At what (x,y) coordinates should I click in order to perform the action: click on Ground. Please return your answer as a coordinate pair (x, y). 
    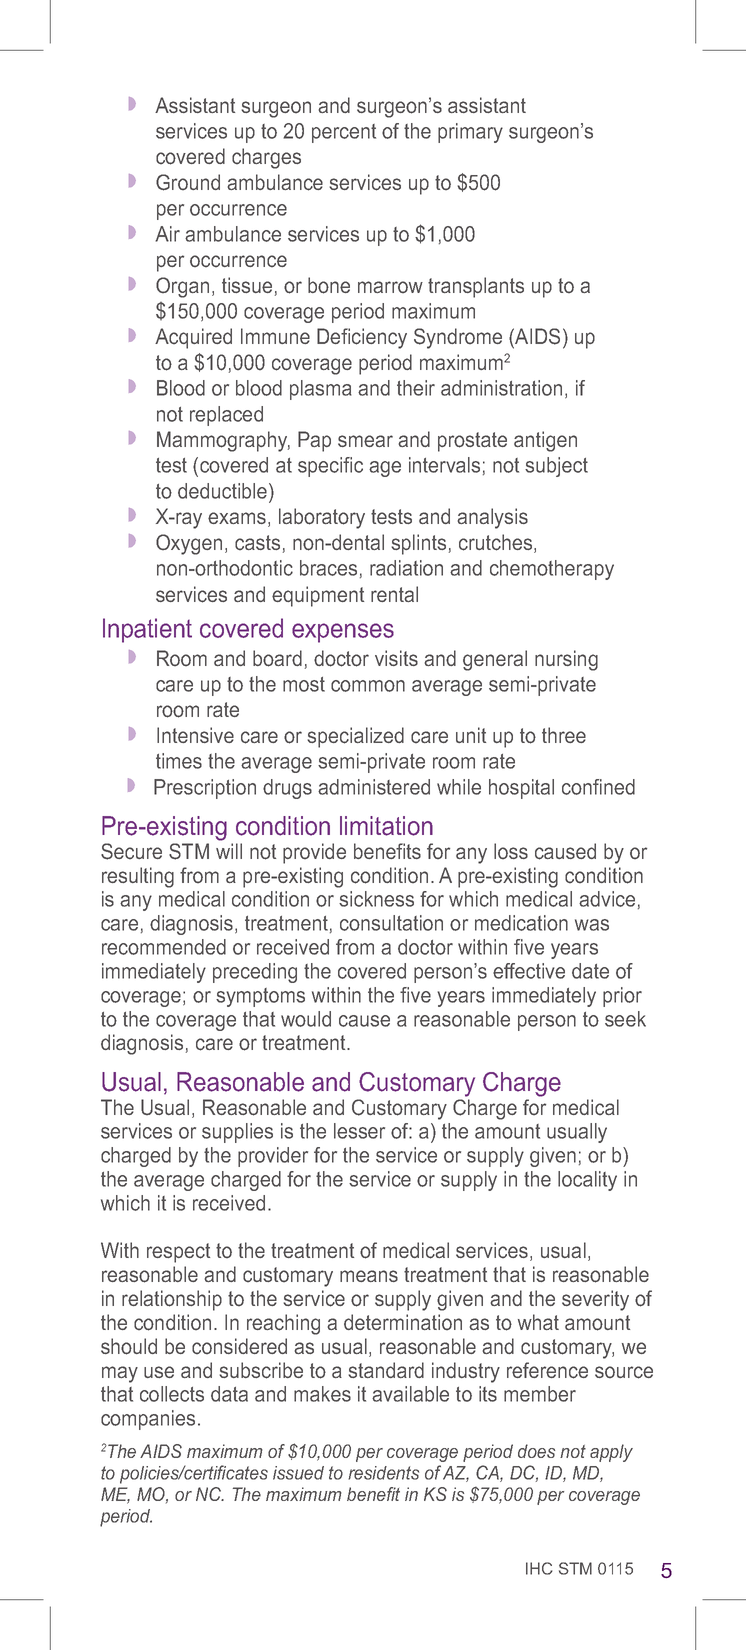
    Looking at the image, I should click on (188, 182).
